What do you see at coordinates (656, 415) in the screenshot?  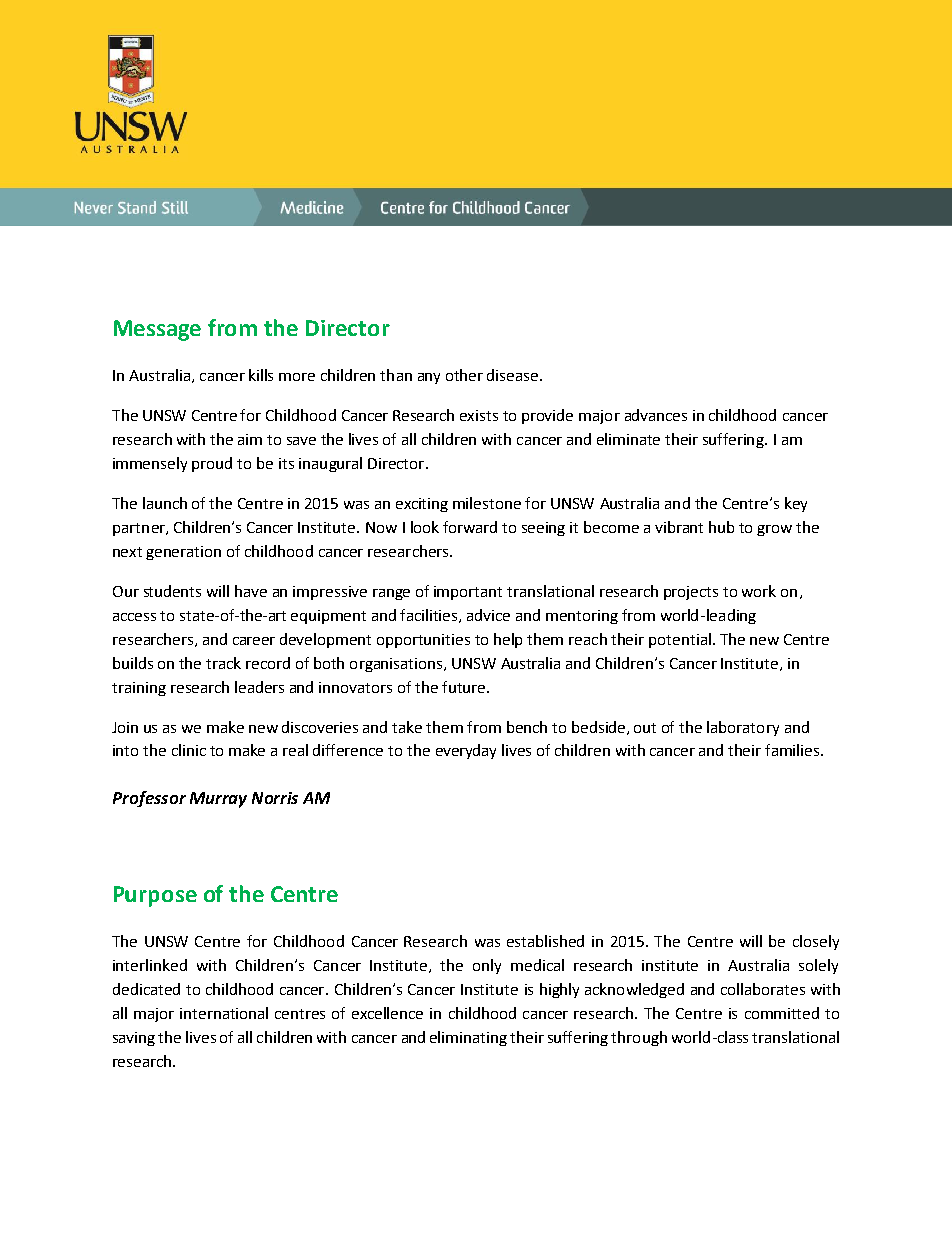 I see `advances` at bounding box center [656, 415].
